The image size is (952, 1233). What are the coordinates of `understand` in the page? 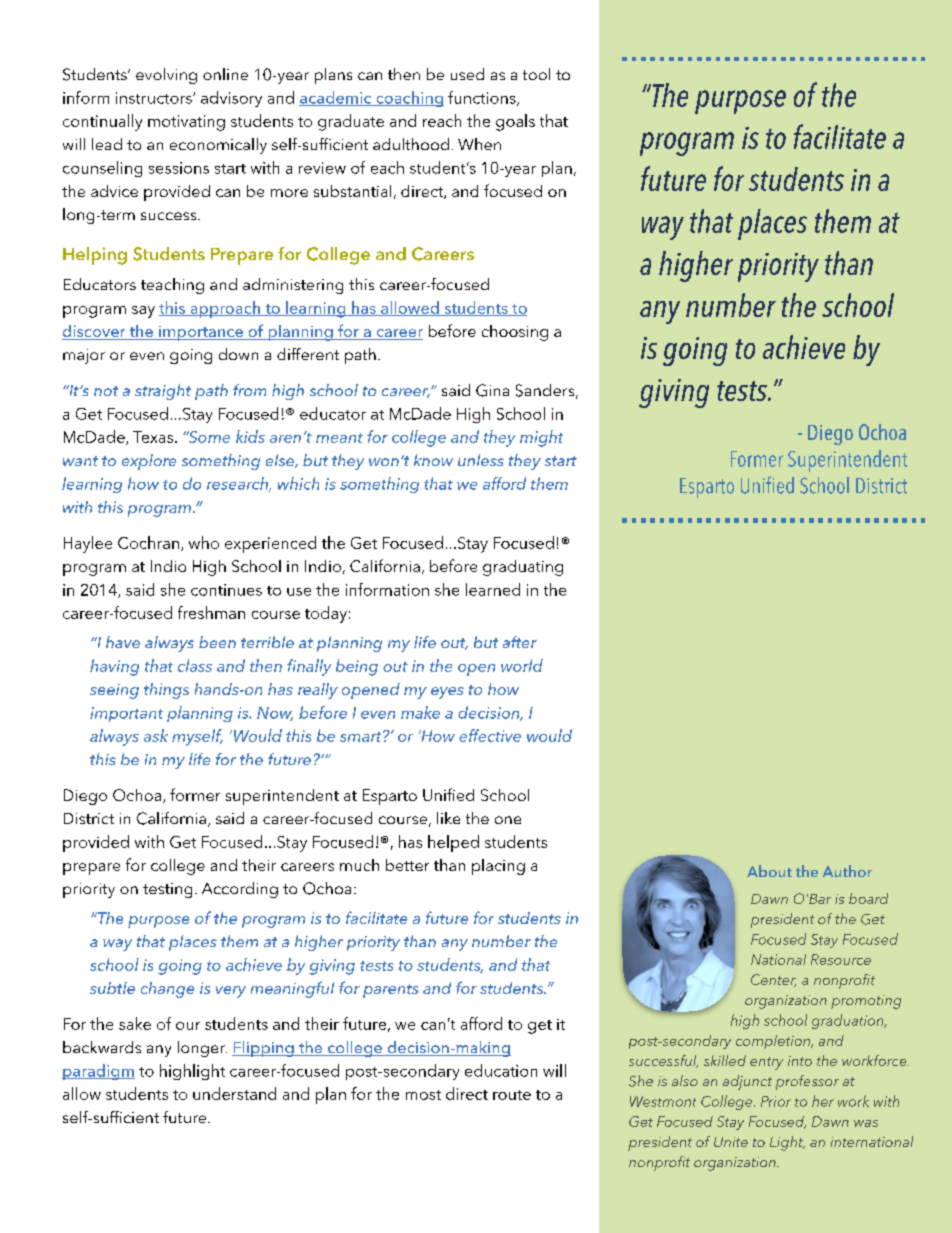 It's located at (234, 1093).
